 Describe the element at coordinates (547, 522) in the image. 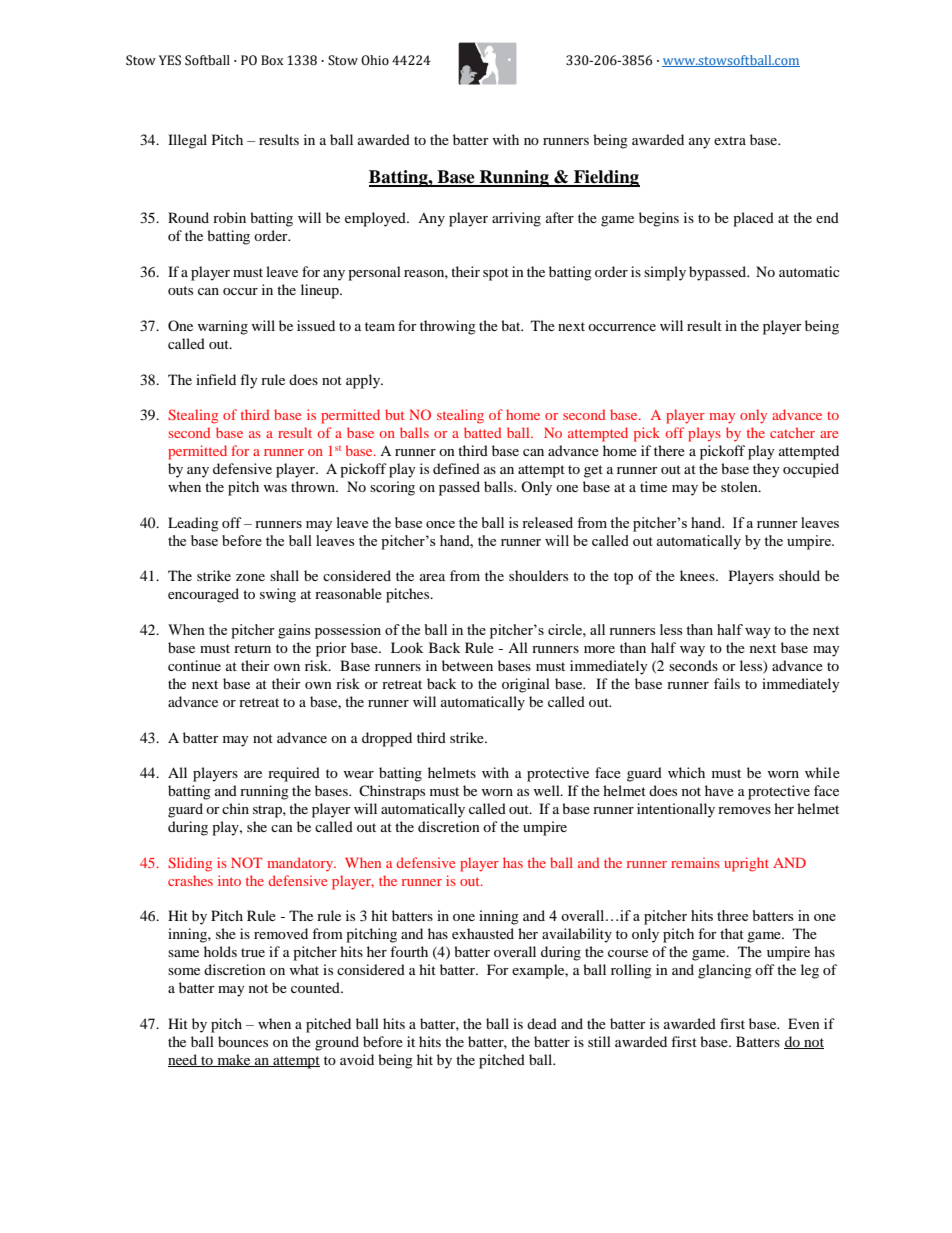

I see `released` at that location.
